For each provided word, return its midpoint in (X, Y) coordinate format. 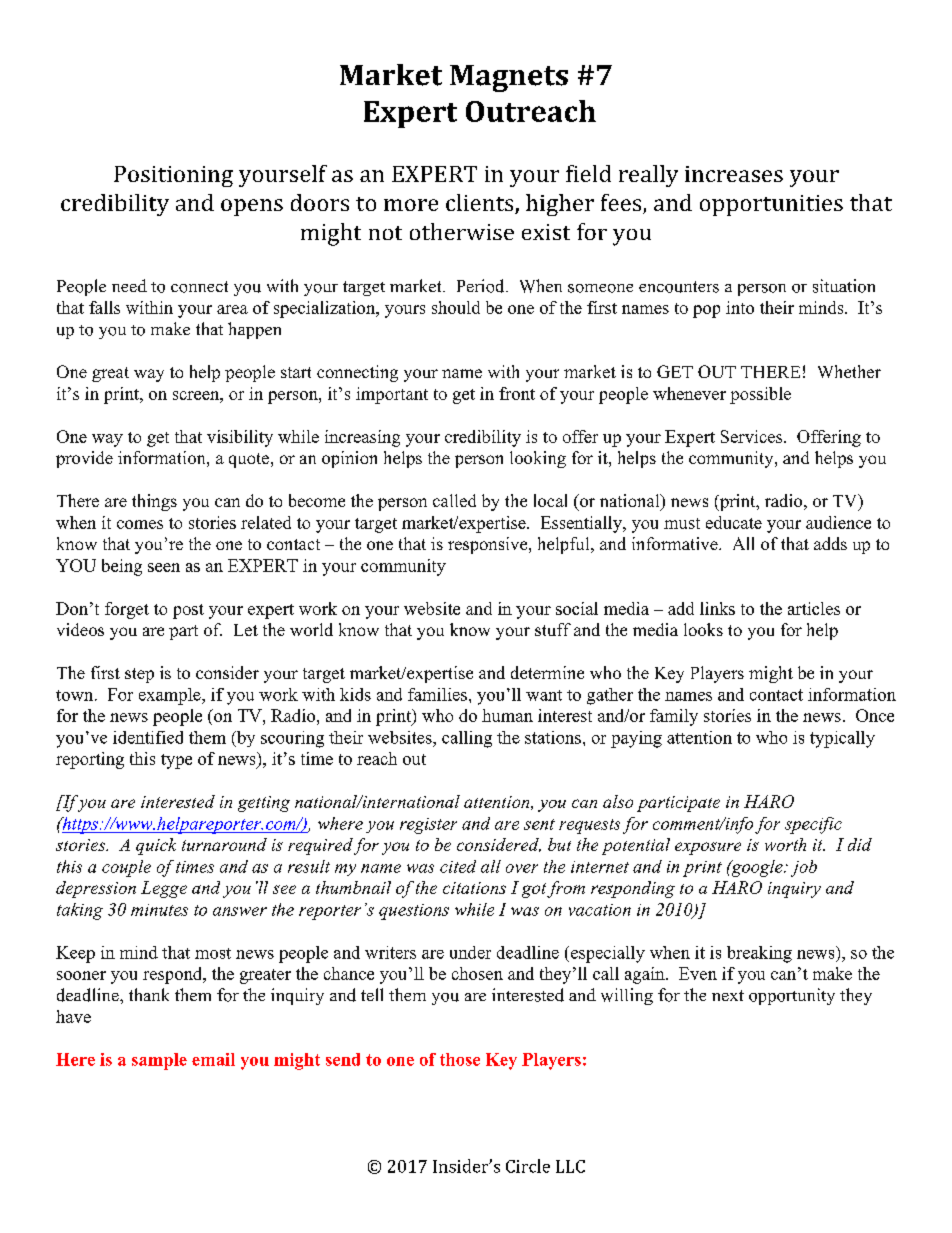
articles (814, 608)
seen (164, 567)
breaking (759, 954)
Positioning (173, 176)
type (176, 761)
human (507, 715)
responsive (489, 545)
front (517, 393)
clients (481, 204)
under (470, 952)
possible (760, 395)
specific (813, 825)
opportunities (771, 205)
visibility (240, 438)
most (213, 953)
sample (159, 1061)
